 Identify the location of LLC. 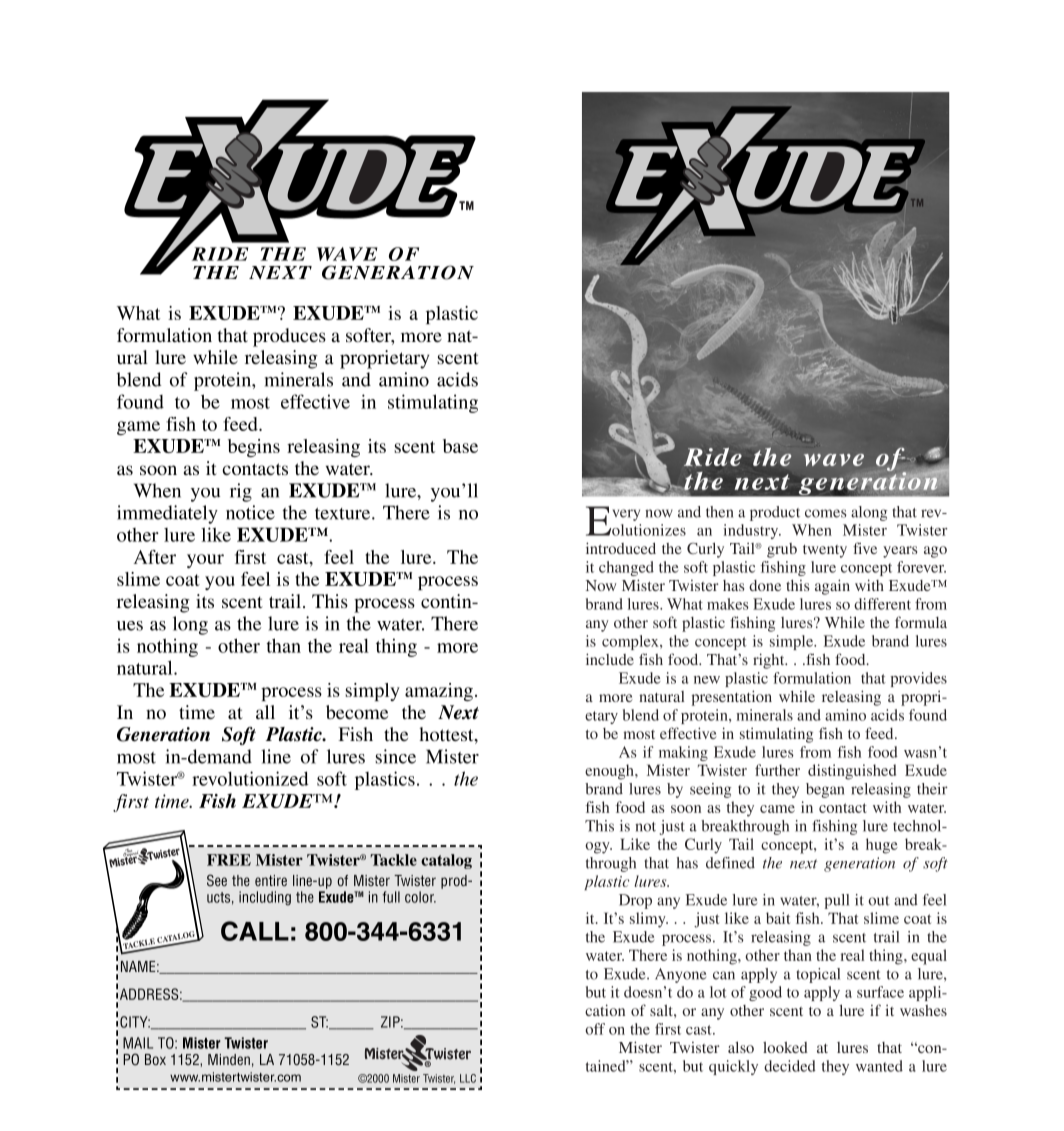
(468, 1078).
